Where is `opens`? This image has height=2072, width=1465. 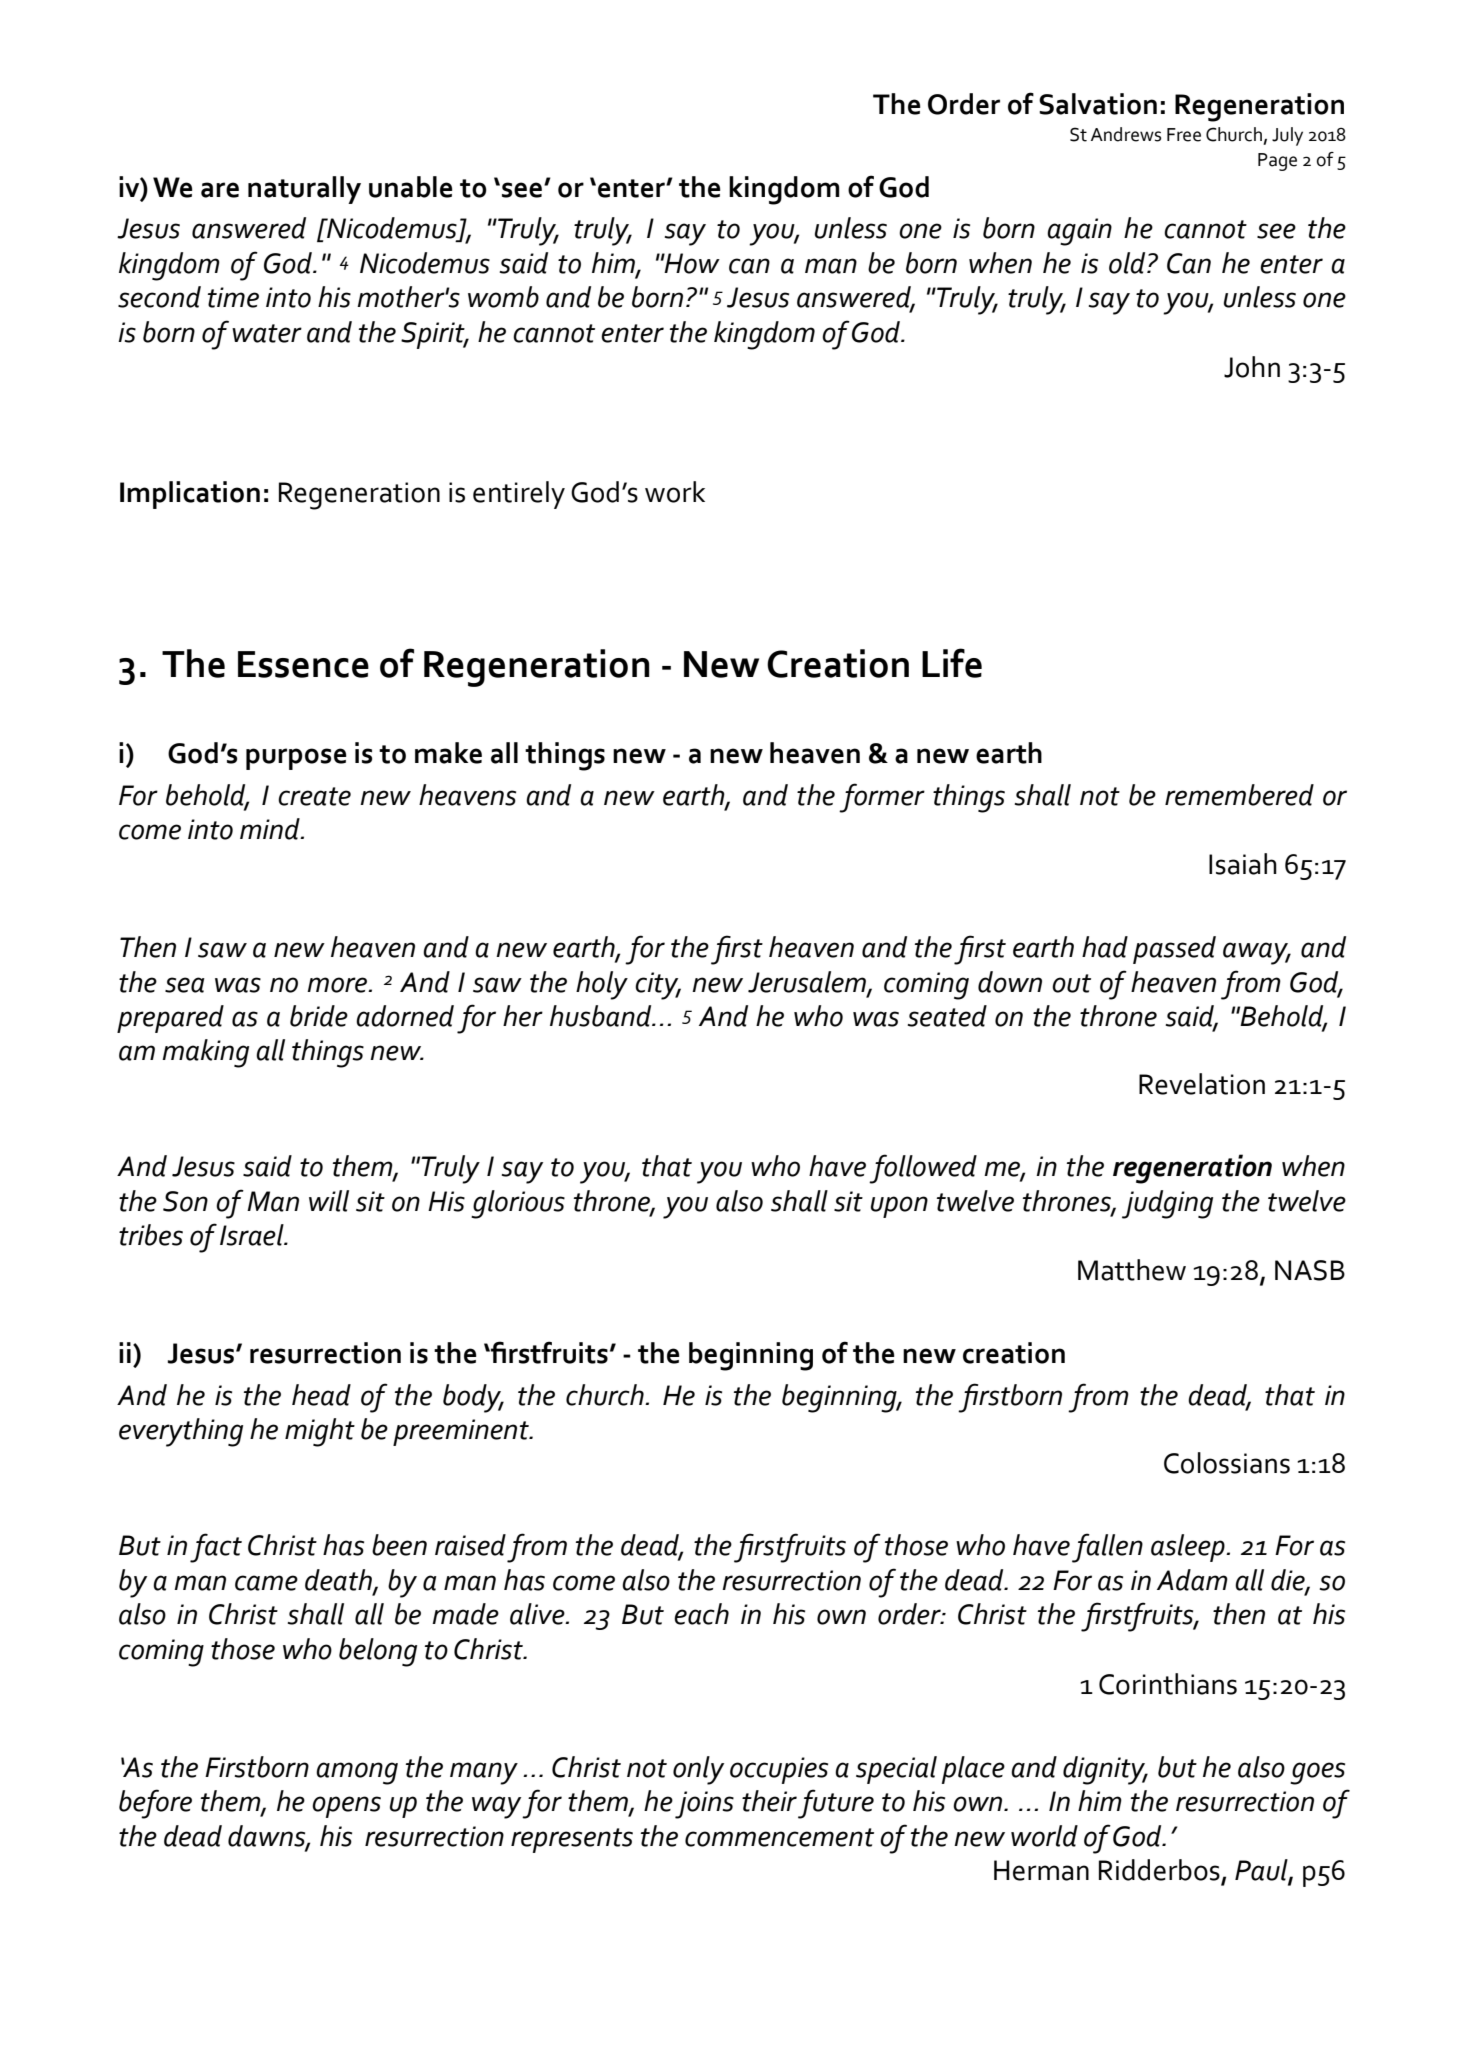 opens is located at coordinates (346, 1807).
